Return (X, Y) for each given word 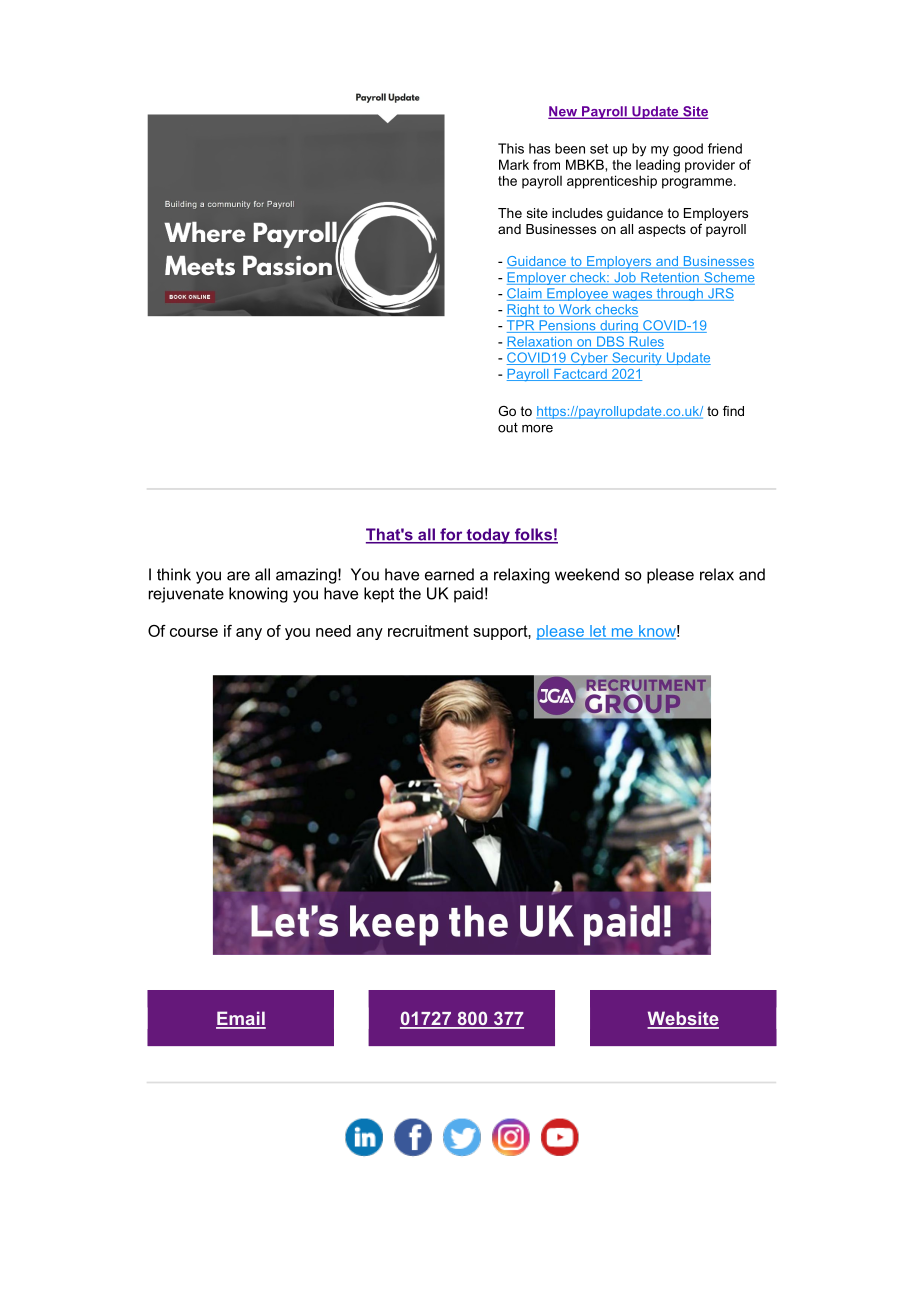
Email (241, 1019)
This (511, 148)
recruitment (428, 631)
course (194, 632)
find (733, 411)
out (508, 428)
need (333, 631)
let (598, 632)
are (238, 576)
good (688, 150)
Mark (514, 164)
